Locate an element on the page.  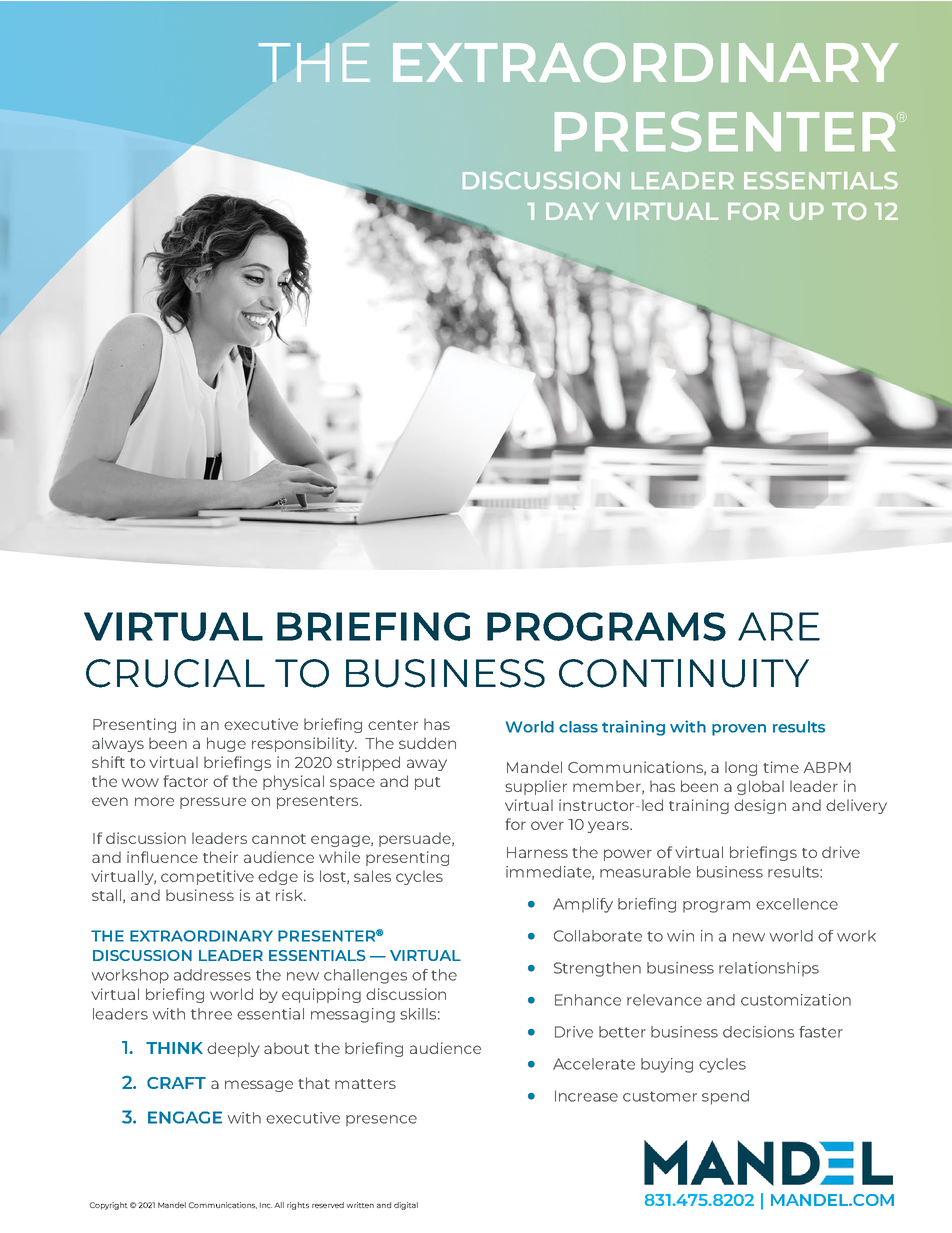
sudden is located at coordinates (427, 743).
